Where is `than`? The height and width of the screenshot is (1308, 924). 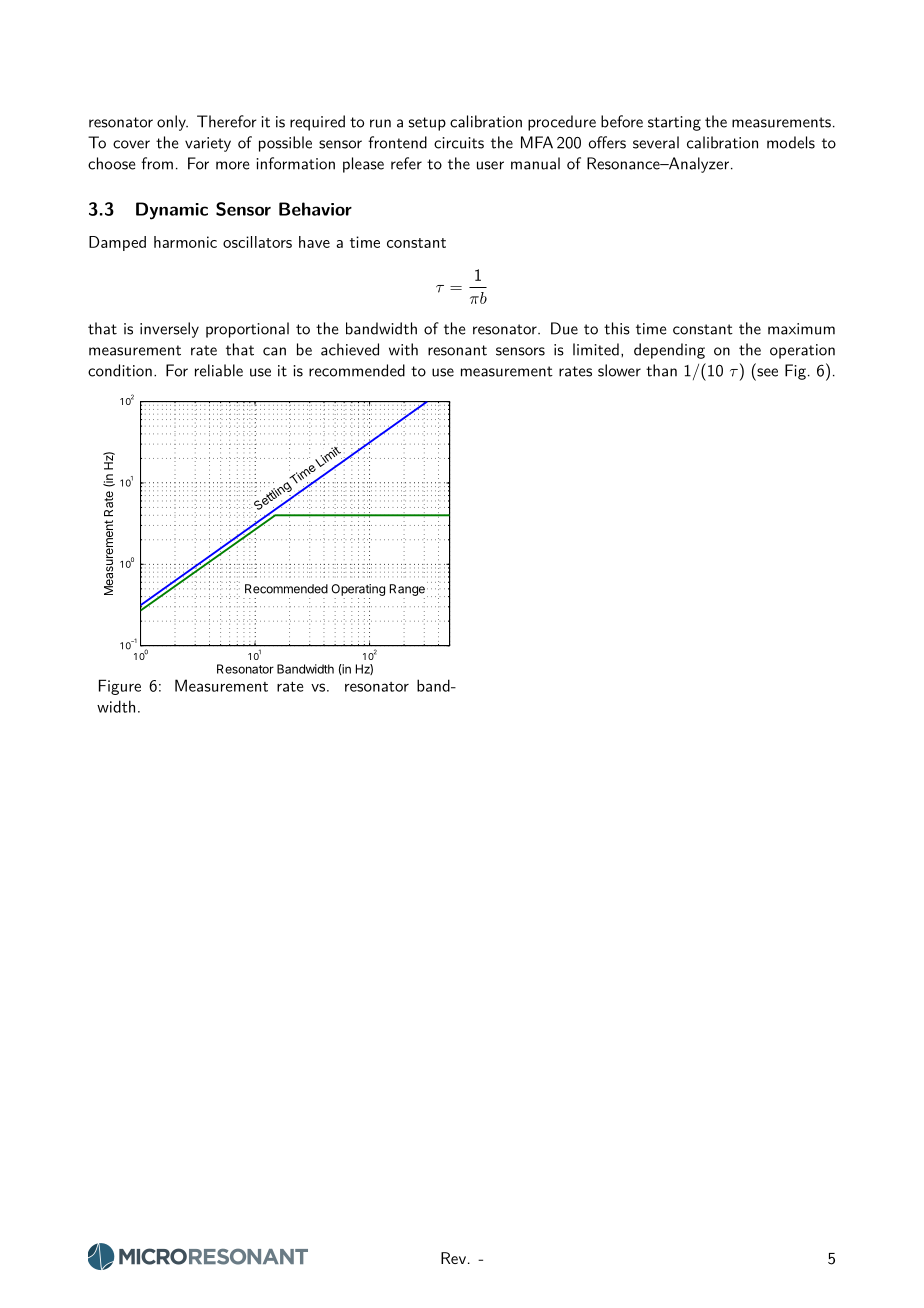 than is located at coordinates (661, 370).
